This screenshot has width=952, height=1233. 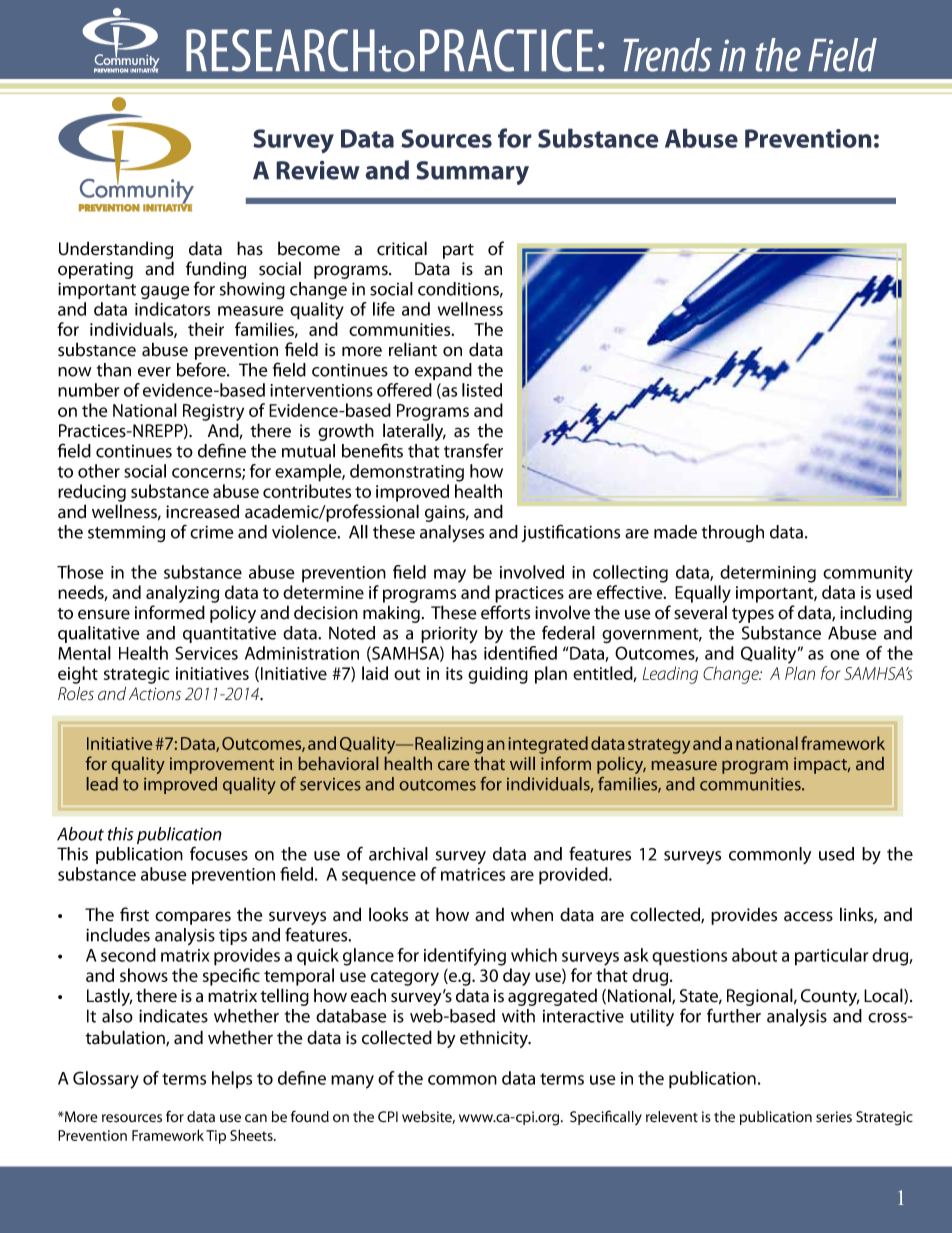 I want to click on Review, so click(x=318, y=170).
